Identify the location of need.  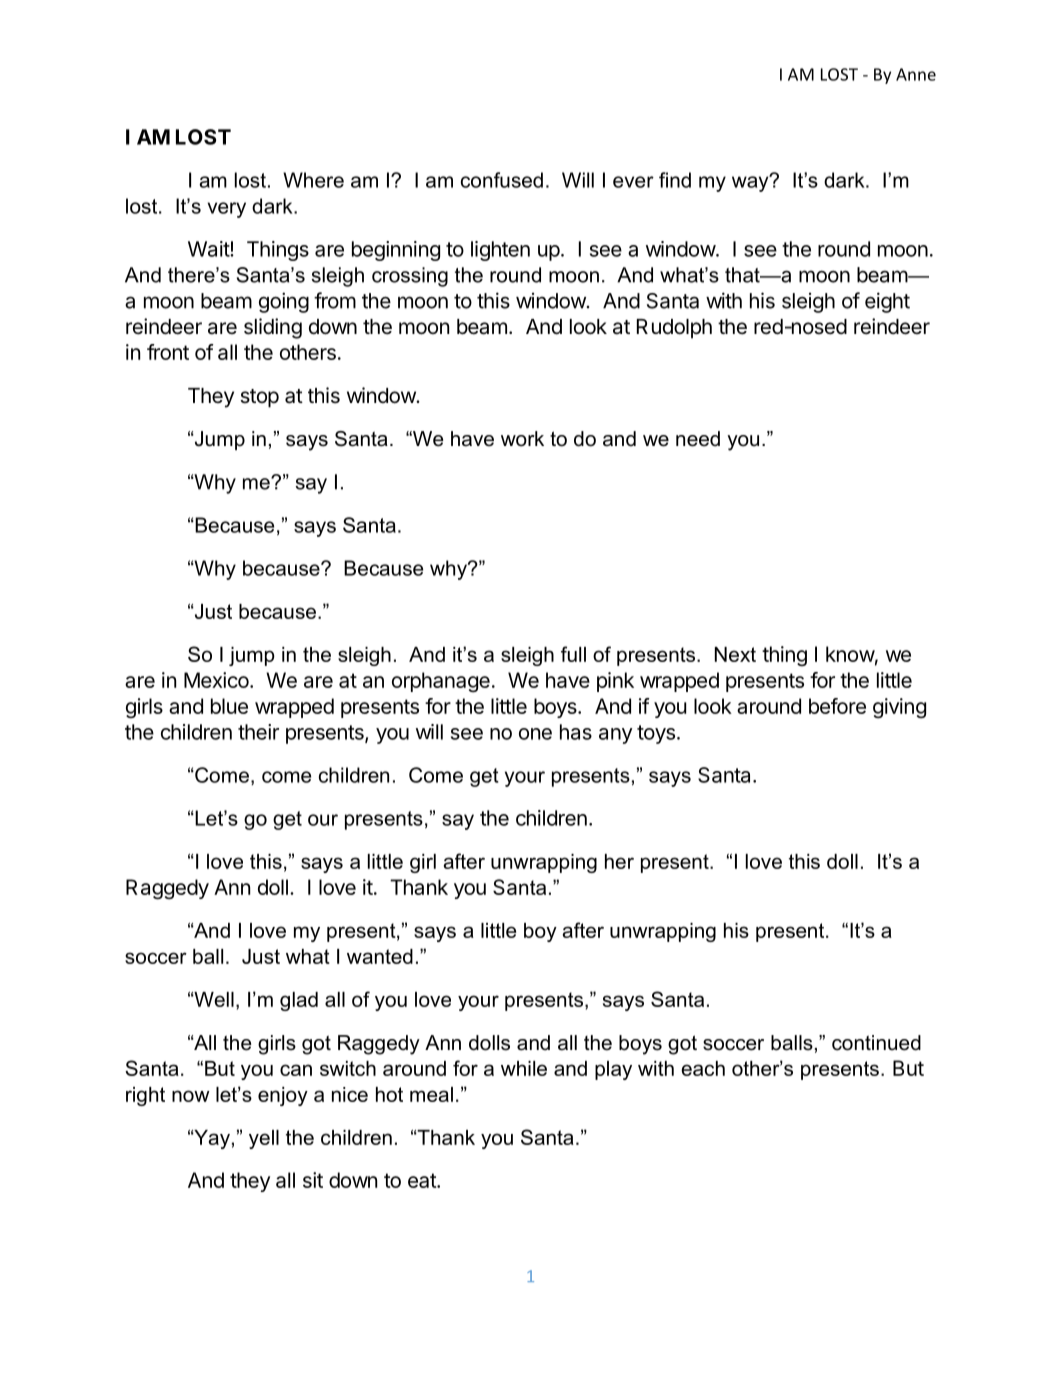
(698, 439).
